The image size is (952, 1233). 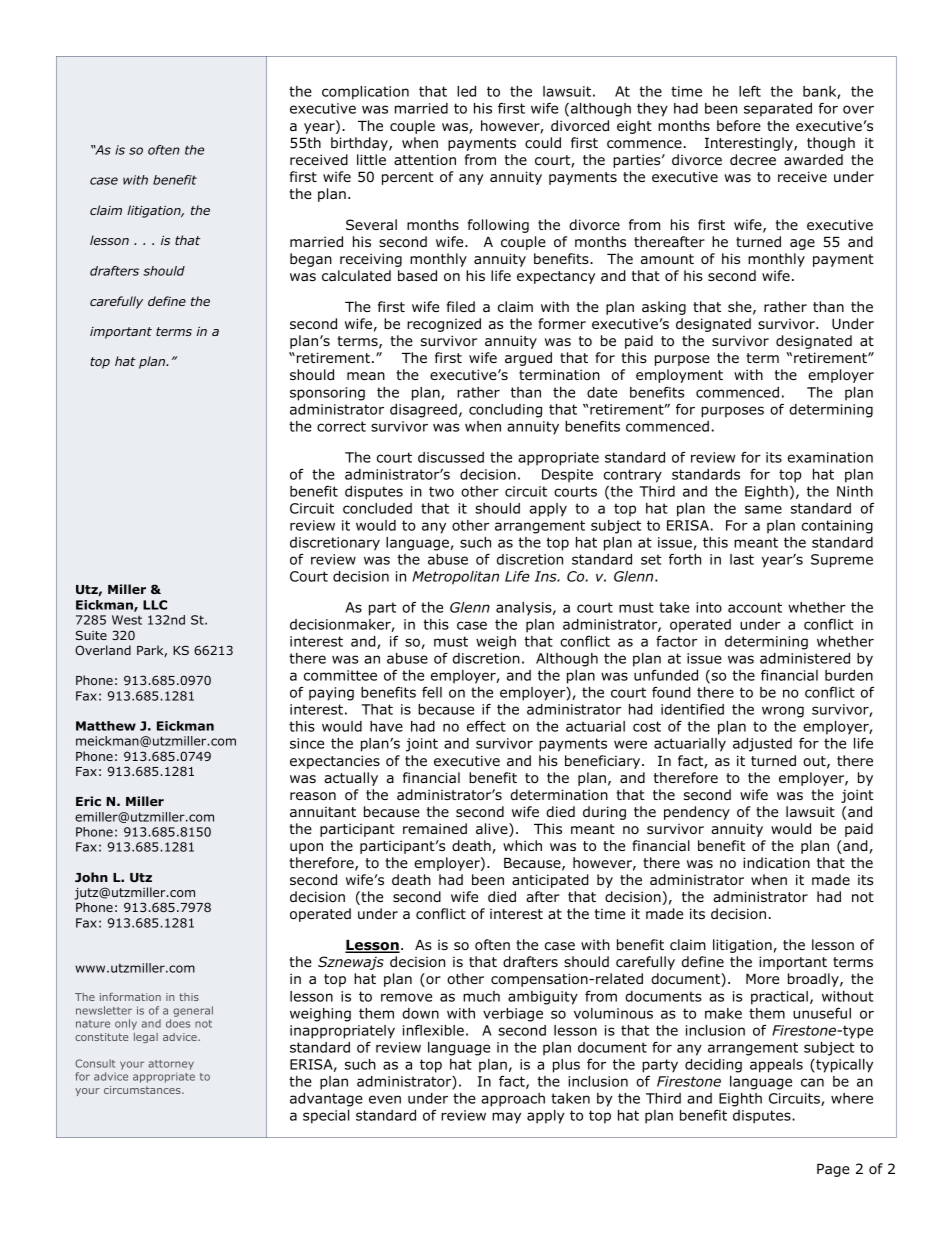 I want to click on Page, so click(x=833, y=1170).
